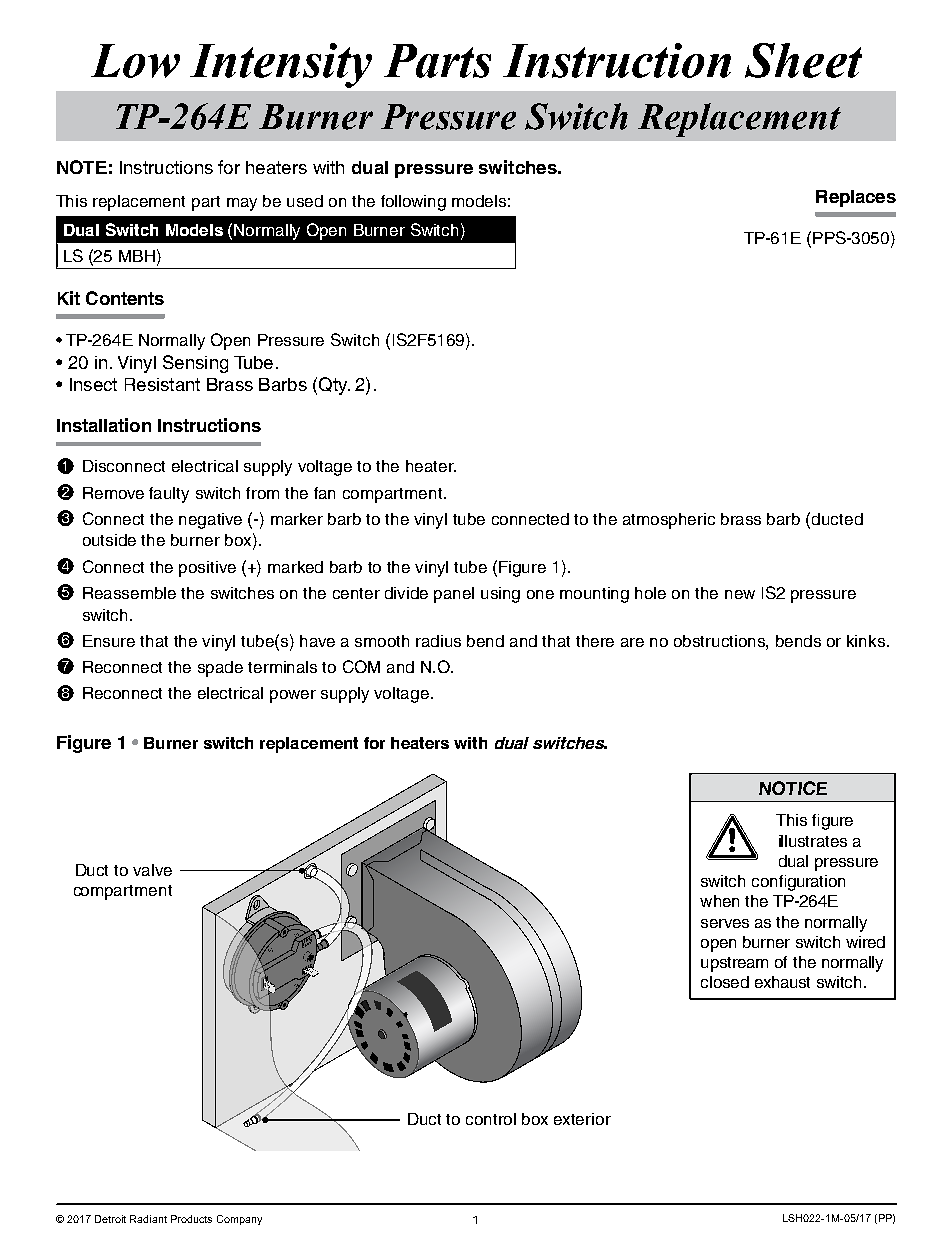 The image size is (952, 1233). I want to click on when, so click(719, 901).
